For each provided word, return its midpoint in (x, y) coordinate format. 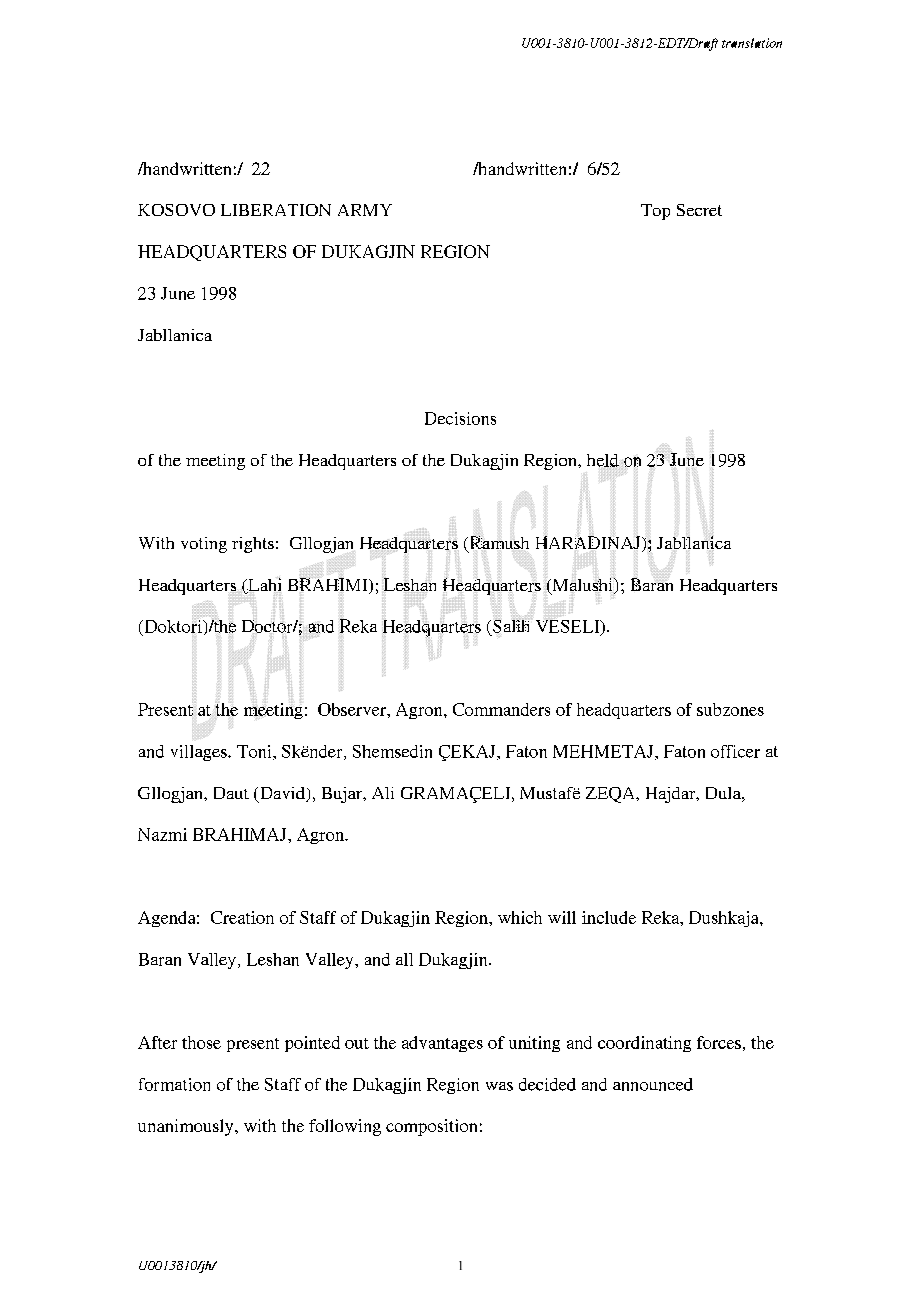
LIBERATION (276, 210)
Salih (512, 625)
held (603, 460)
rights (253, 545)
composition (431, 1127)
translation (752, 43)
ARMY (365, 210)
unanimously (187, 1127)
